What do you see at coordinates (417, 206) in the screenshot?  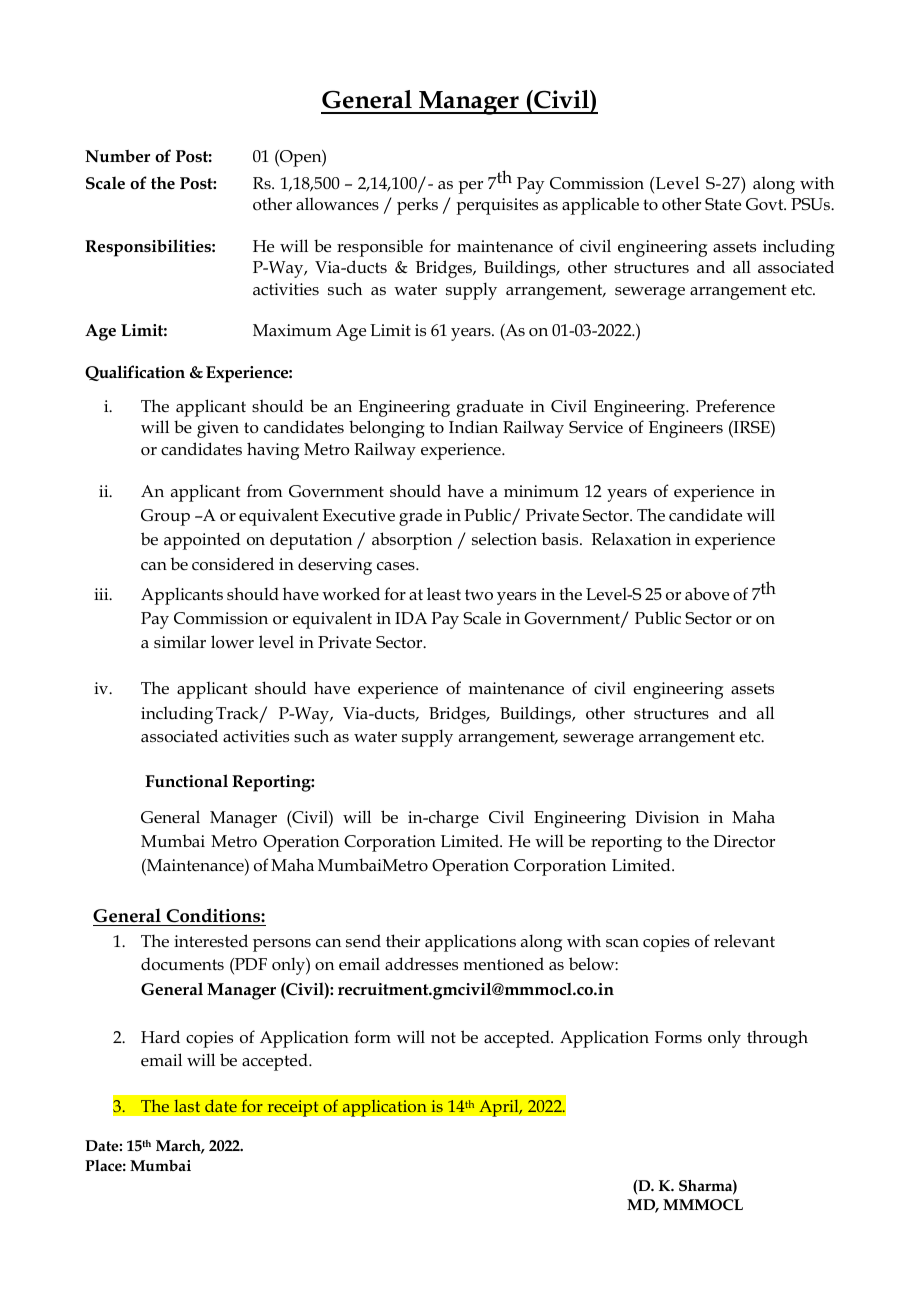 I see `perks` at bounding box center [417, 206].
